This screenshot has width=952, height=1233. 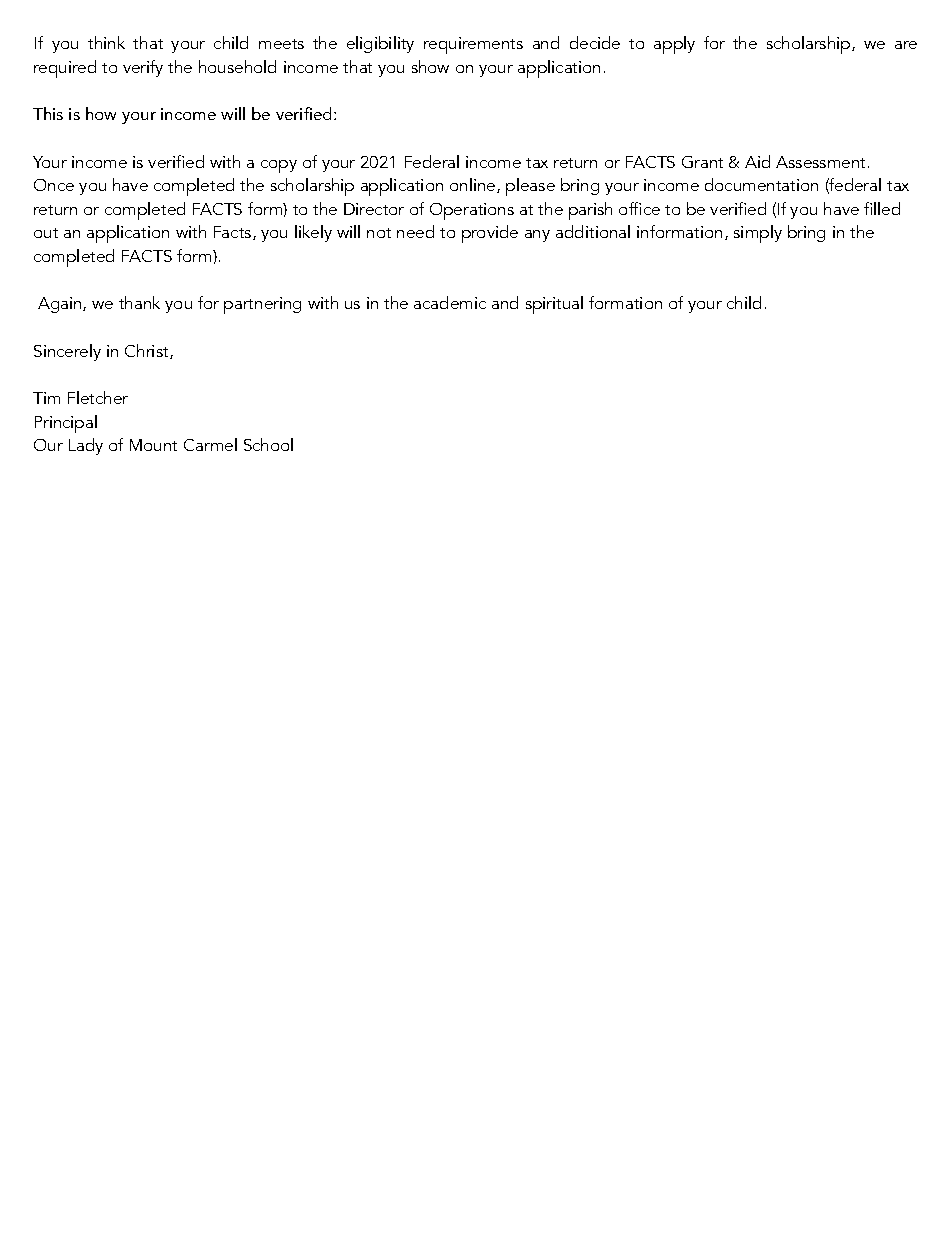 I want to click on verify, so click(x=143, y=68).
